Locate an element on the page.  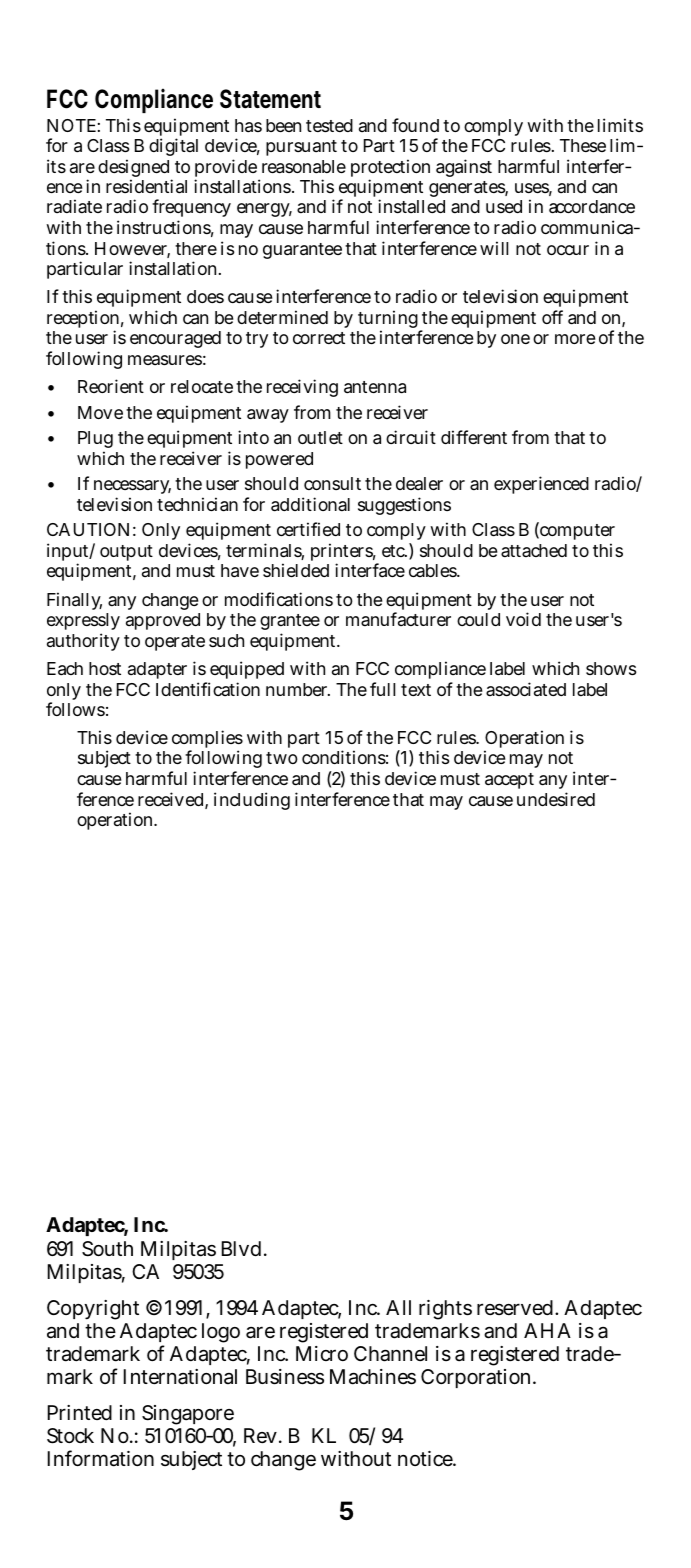
more is located at coordinates (575, 339).
